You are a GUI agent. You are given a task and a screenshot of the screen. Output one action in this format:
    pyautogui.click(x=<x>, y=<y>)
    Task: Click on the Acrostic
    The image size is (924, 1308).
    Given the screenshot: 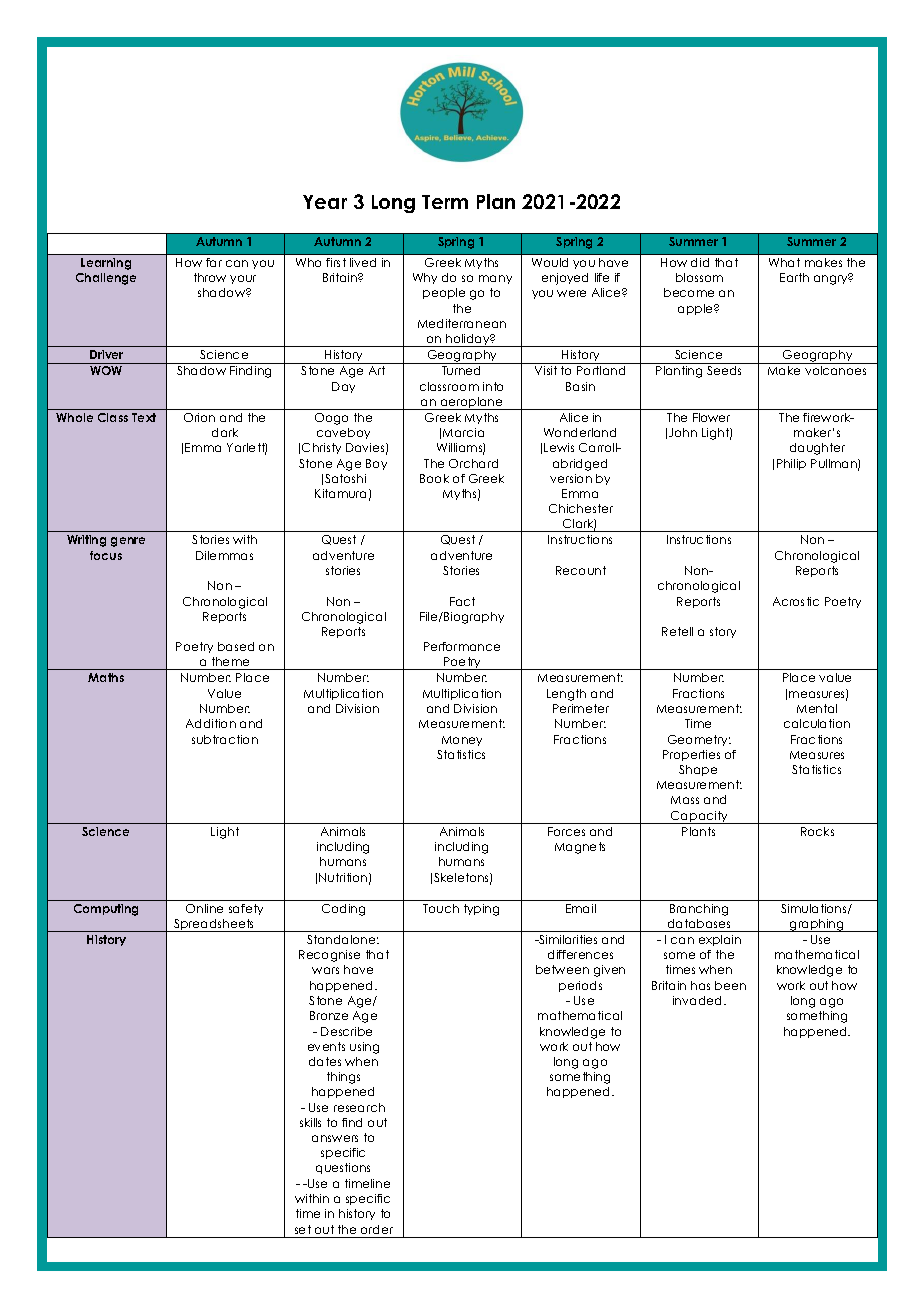 What is the action you would take?
    pyautogui.click(x=796, y=601)
